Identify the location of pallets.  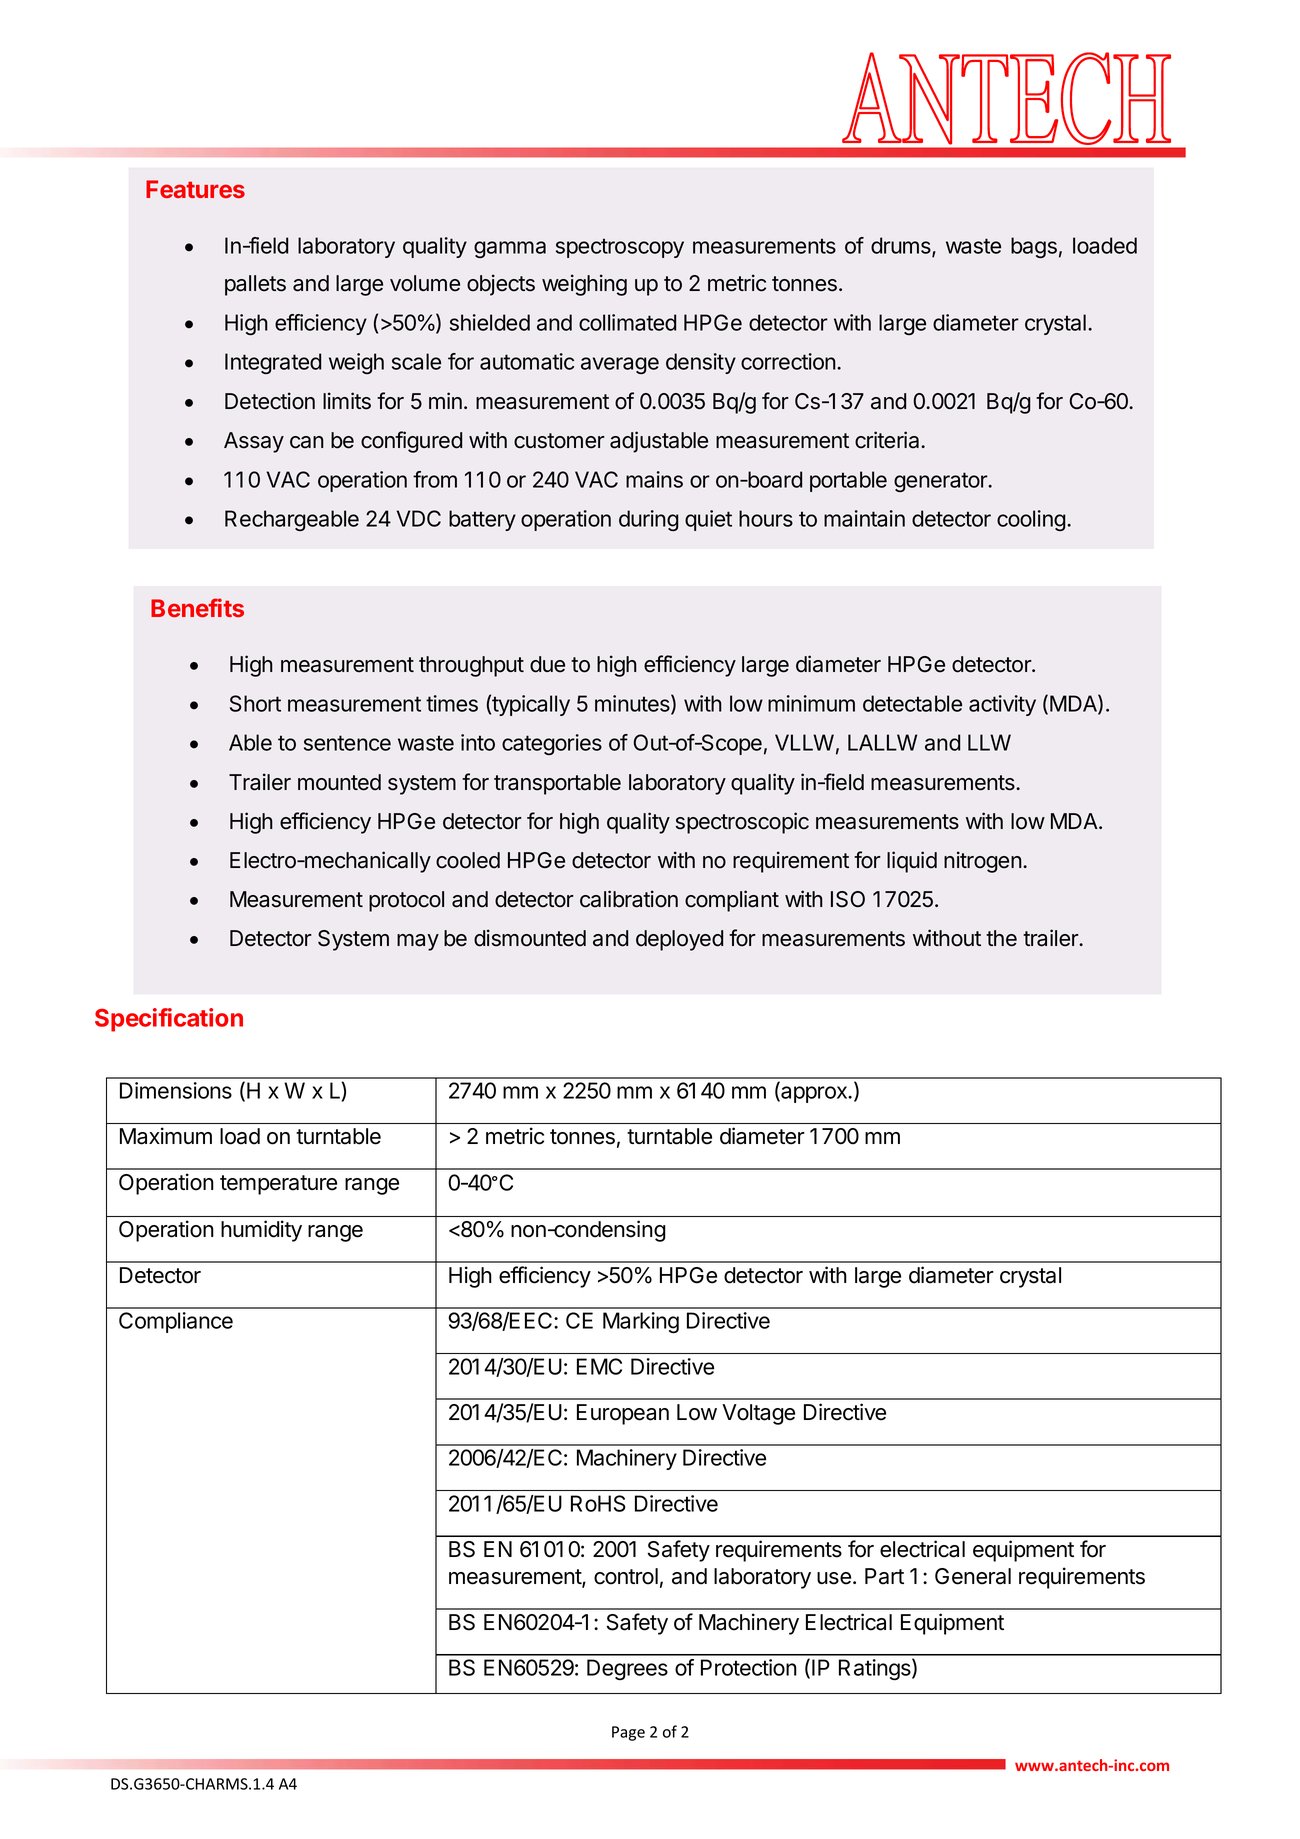
(255, 285).
